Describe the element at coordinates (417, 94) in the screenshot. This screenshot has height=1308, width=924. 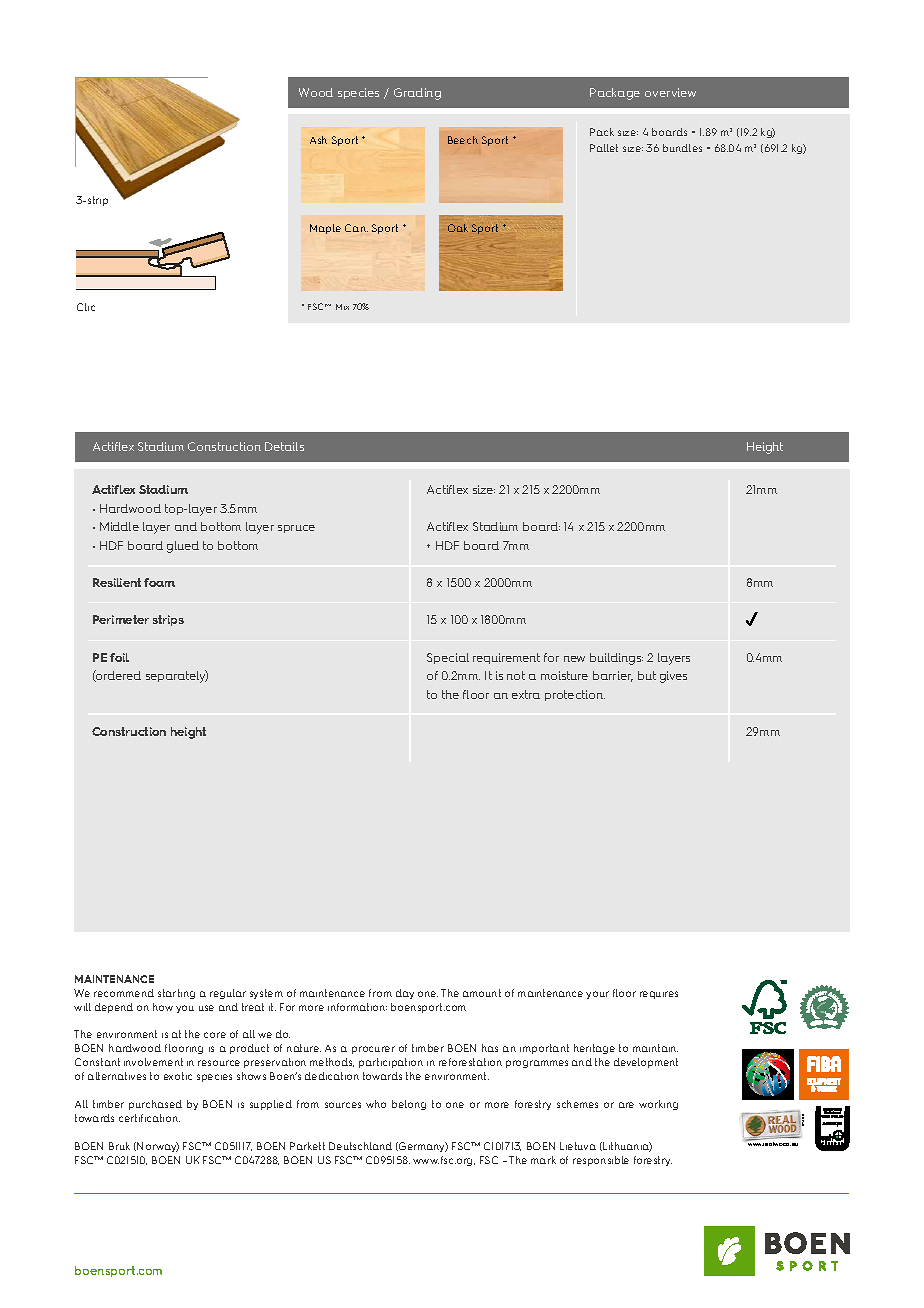
I see `Grading` at that location.
